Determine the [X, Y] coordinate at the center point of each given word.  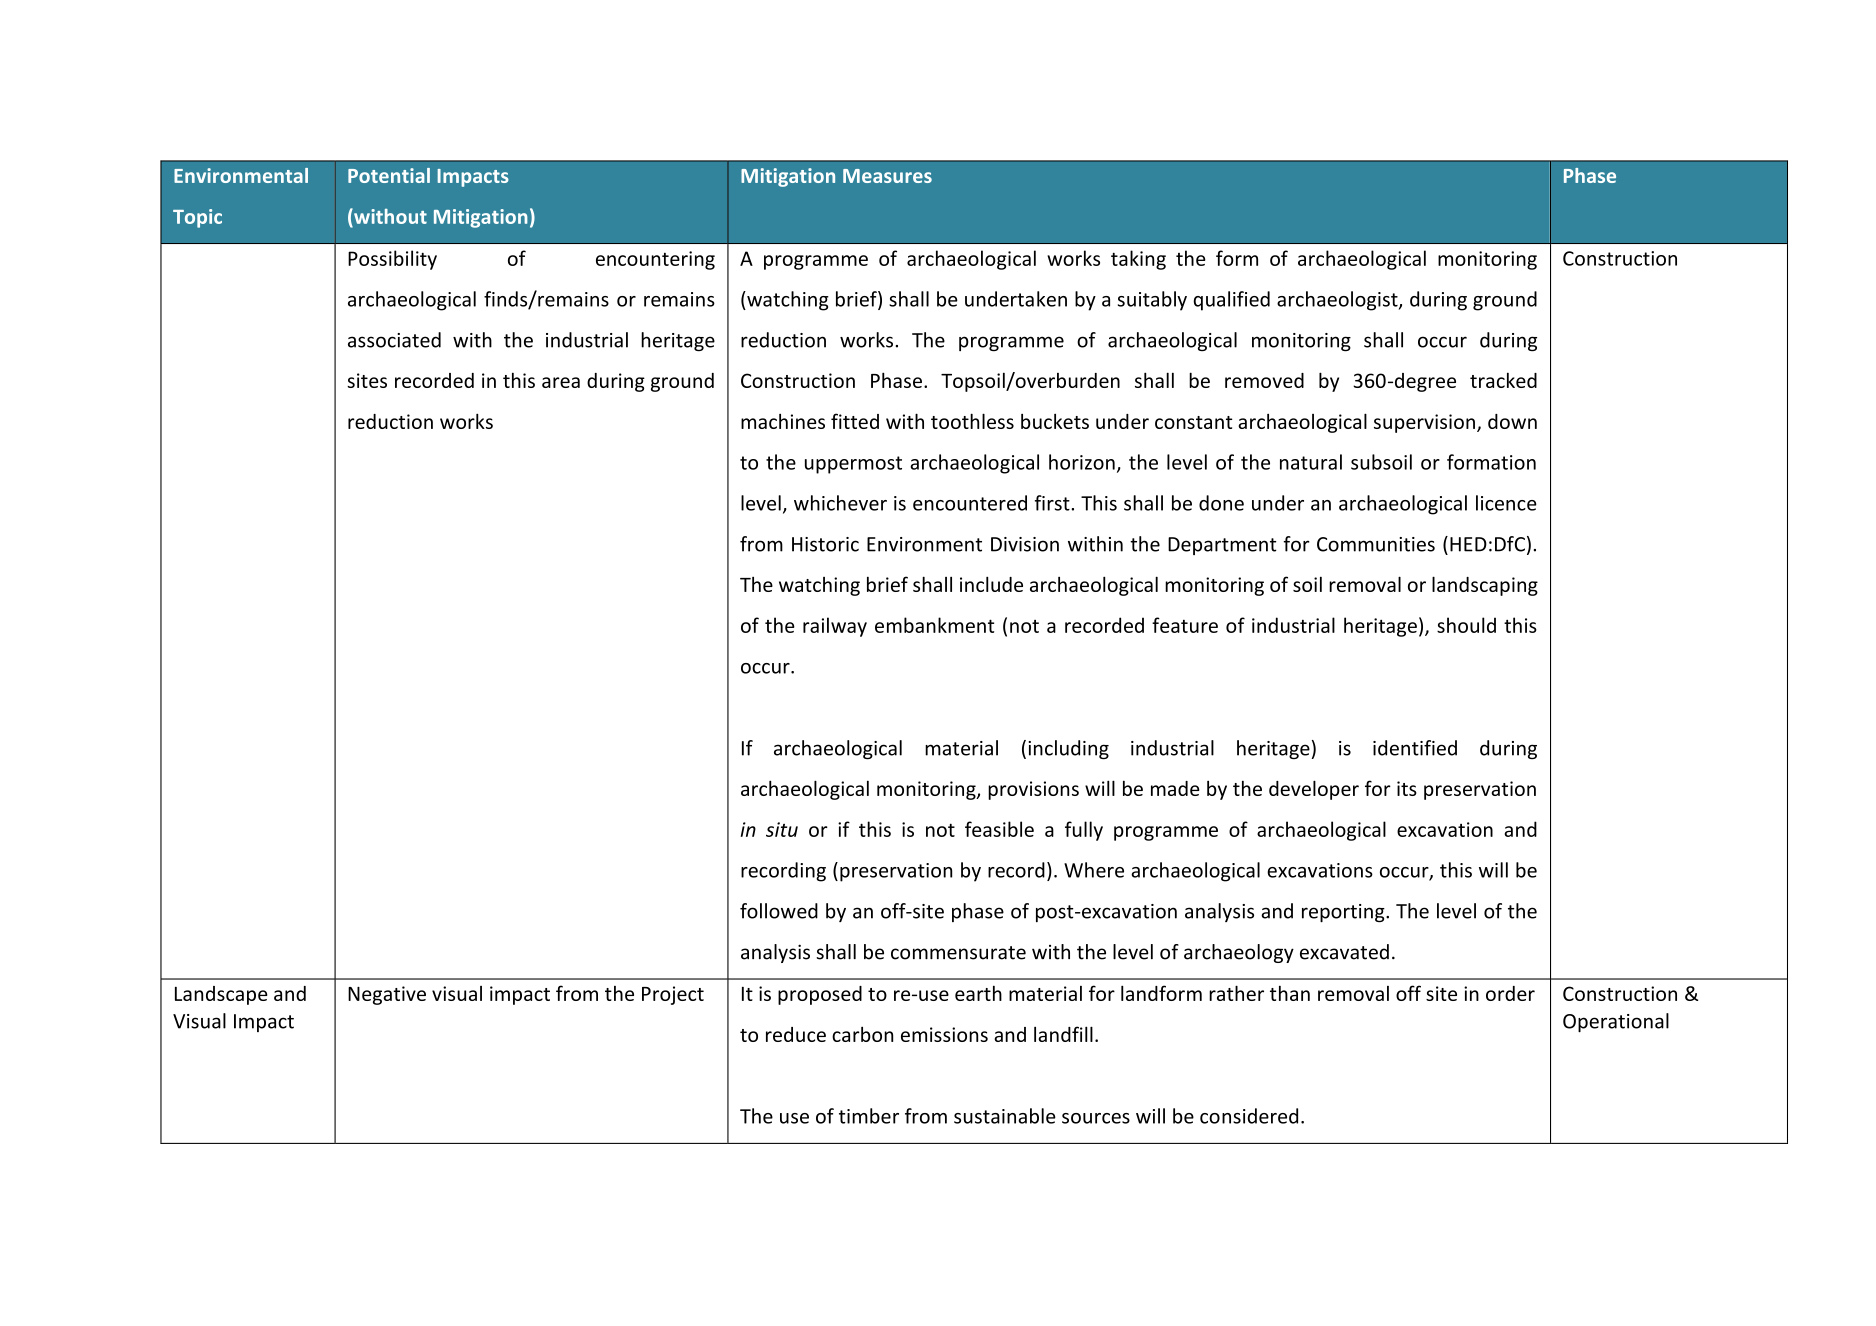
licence [1506, 503]
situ [782, 829]
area [561, 382]
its [1407, 788]
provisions [1033, 790]
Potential [389, 175]
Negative [387, 995]
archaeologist [1338, 301]
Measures [887, 176]
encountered [970, 503]
